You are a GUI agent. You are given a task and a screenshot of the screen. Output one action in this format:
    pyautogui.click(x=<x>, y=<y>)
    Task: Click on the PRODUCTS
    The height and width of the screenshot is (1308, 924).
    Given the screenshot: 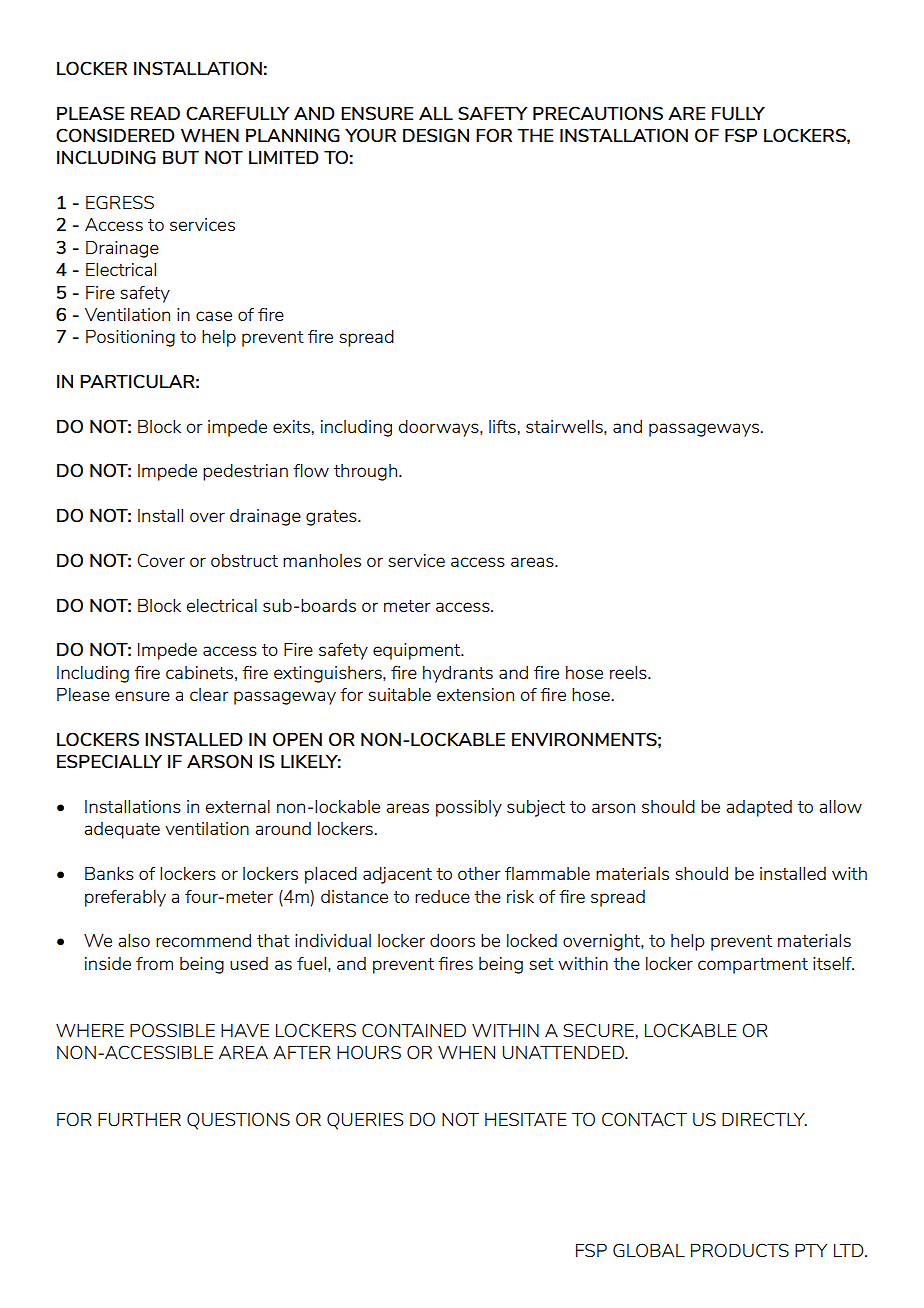 What is the action you would take?
    pyautogui.click(x=740, y=1250)
